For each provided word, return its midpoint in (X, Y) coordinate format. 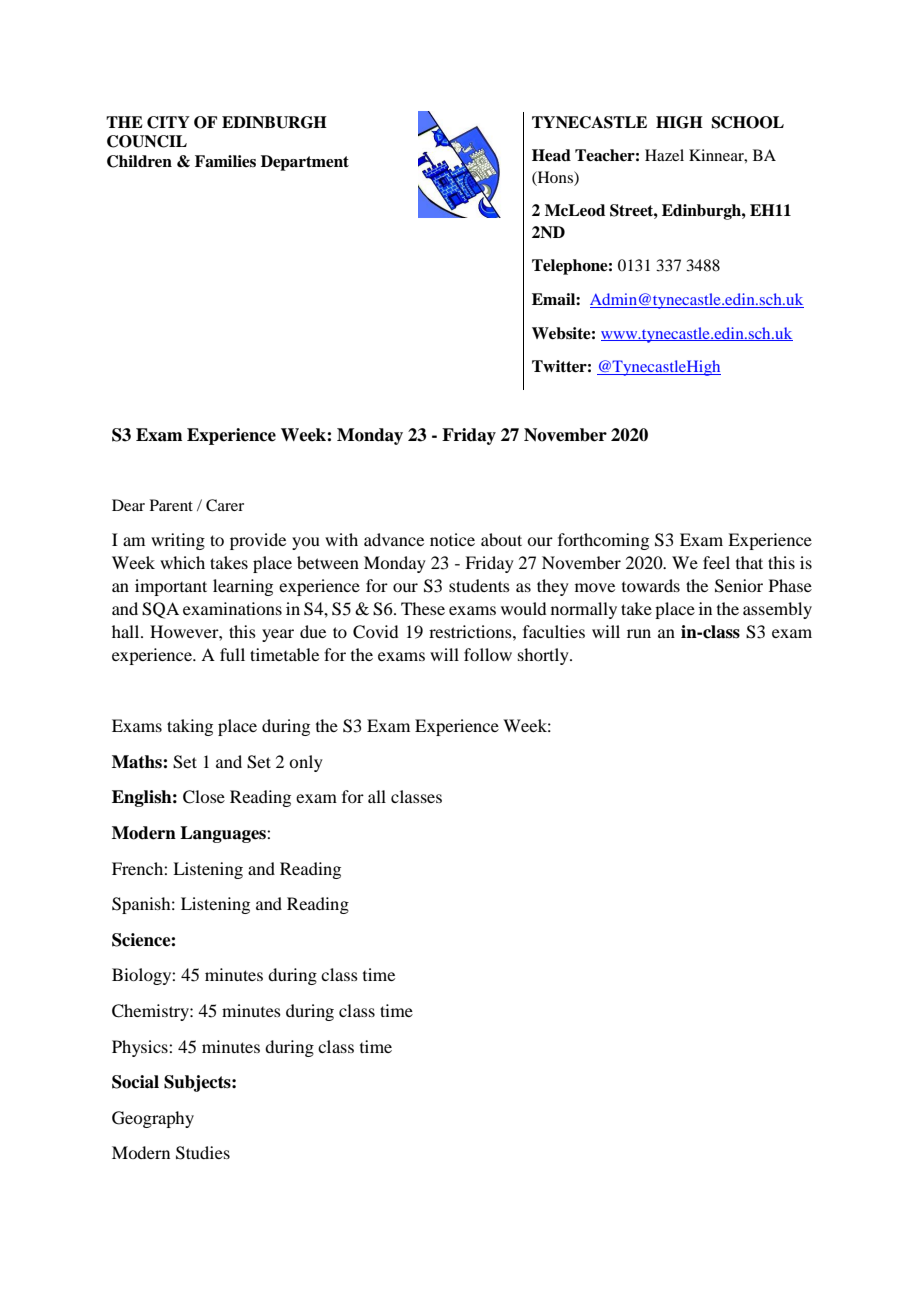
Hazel (664, 155)
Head (551, 155)
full (232, 654)
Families (225, 161)
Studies (203, 1153)
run (639, 633)
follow (488, 654)
